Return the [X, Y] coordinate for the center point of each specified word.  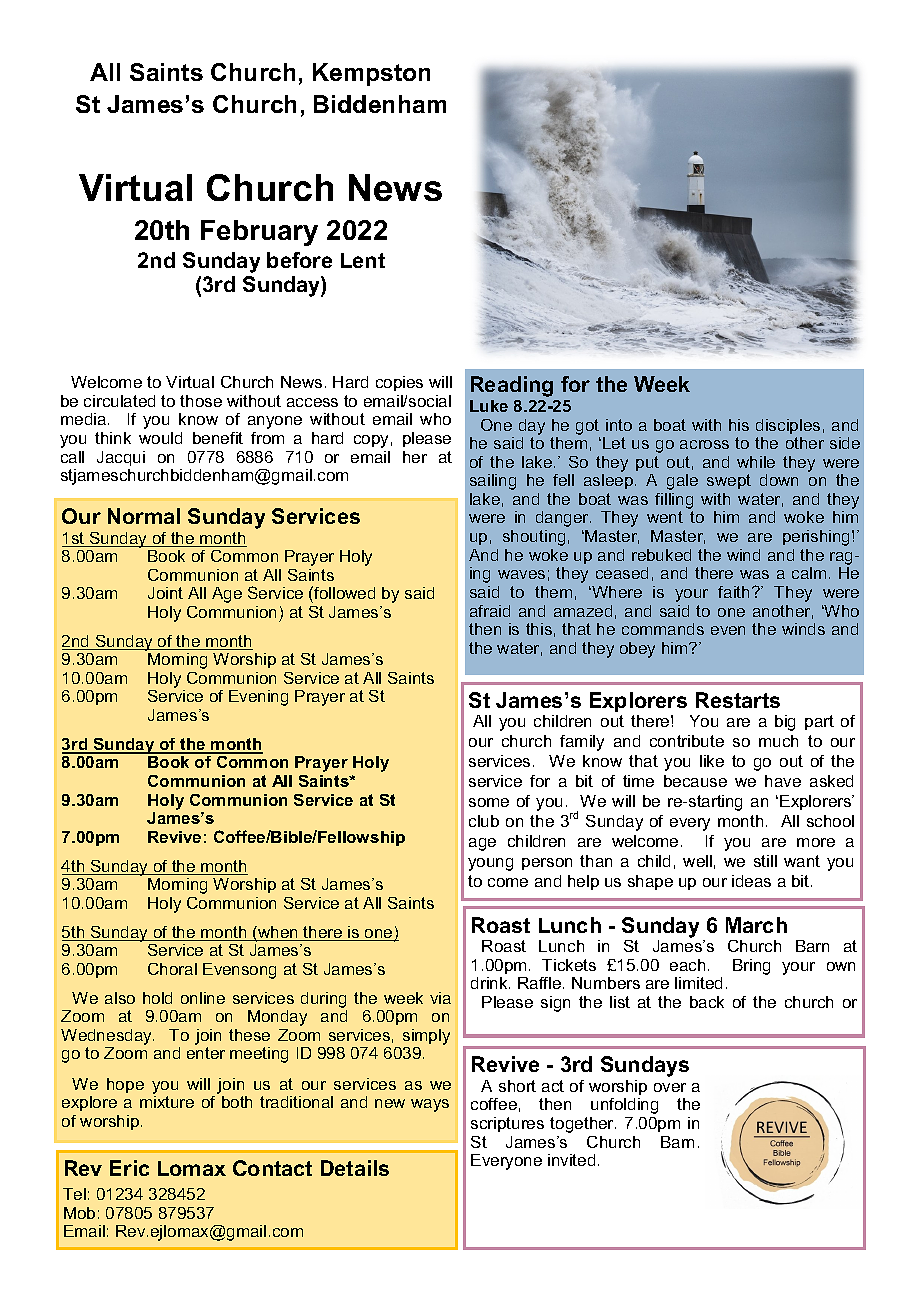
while [756, 462]
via [440, 998]
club [484, 821]
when [278, 933]
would [160, 438]
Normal [144, 516]
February [259, 233]
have [783, 781]
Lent [363, 260]
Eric [129, 1168]
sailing [493, 482]
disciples [788, 426]
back [707, 1002]
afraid [490, 611]
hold [157, 998]
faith [735, 592]
